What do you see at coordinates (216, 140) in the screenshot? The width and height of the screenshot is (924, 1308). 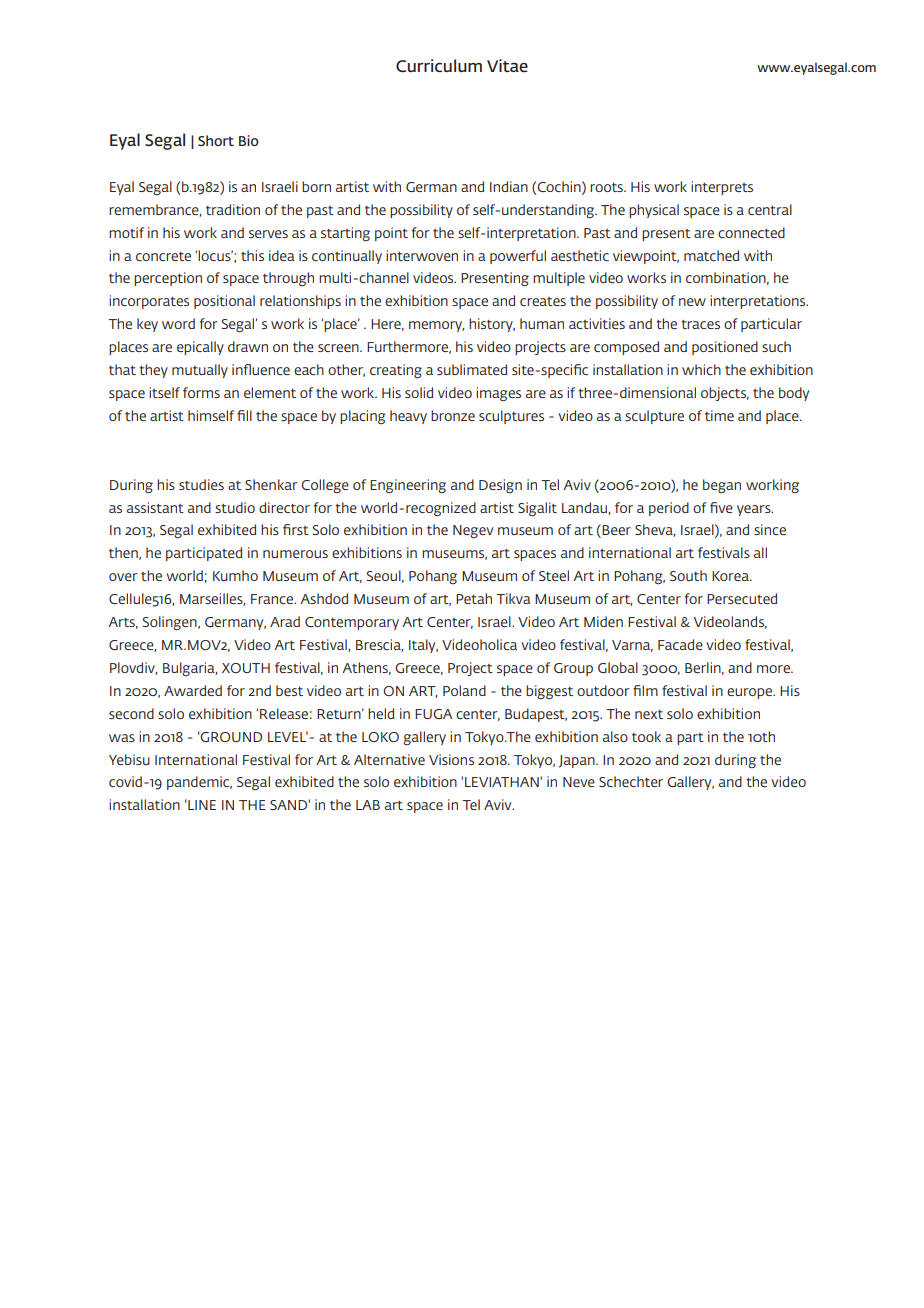 I see `Short` at bounding box center [216, 140].
